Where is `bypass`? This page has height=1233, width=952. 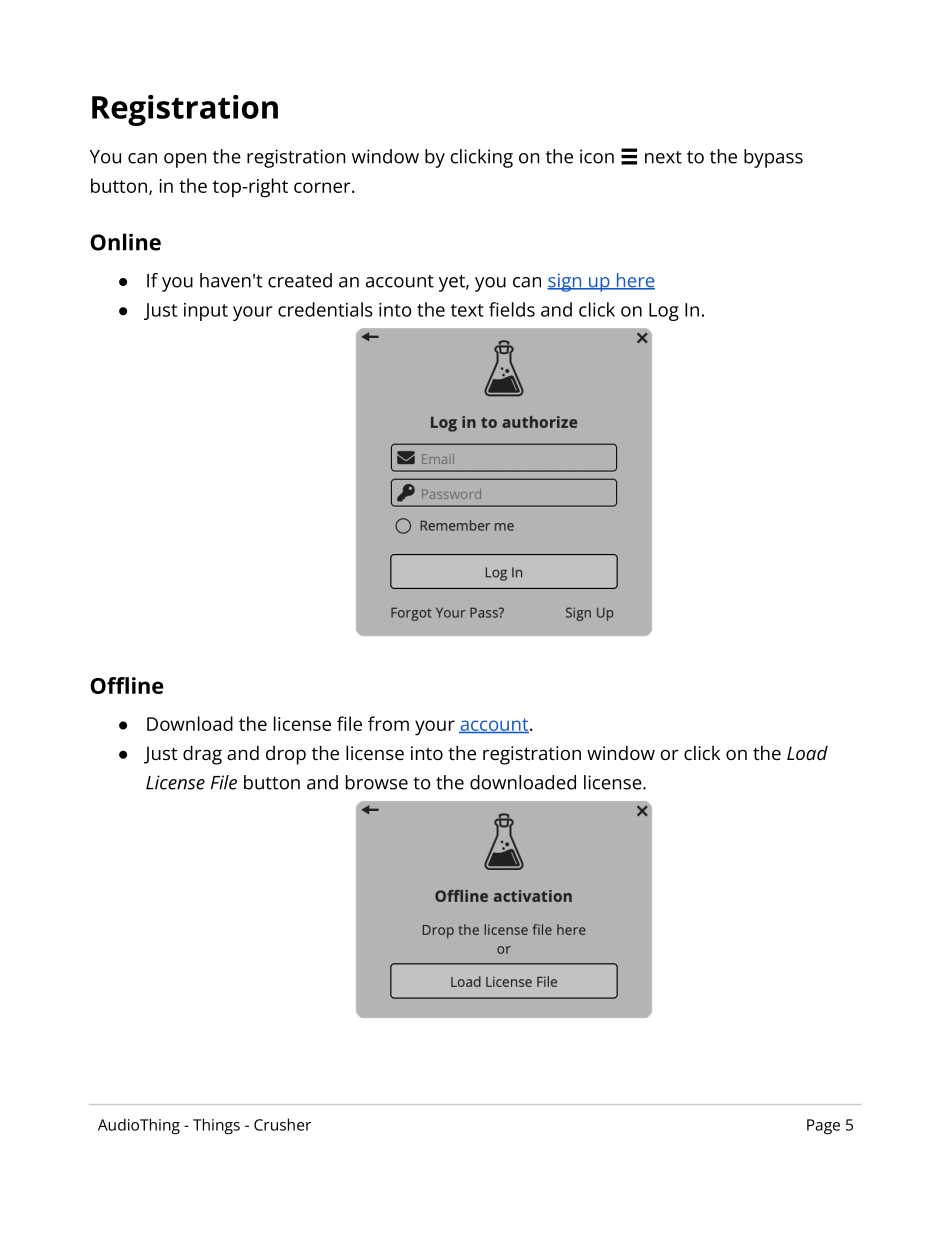 bypass is located at coordinates (773, 158).
